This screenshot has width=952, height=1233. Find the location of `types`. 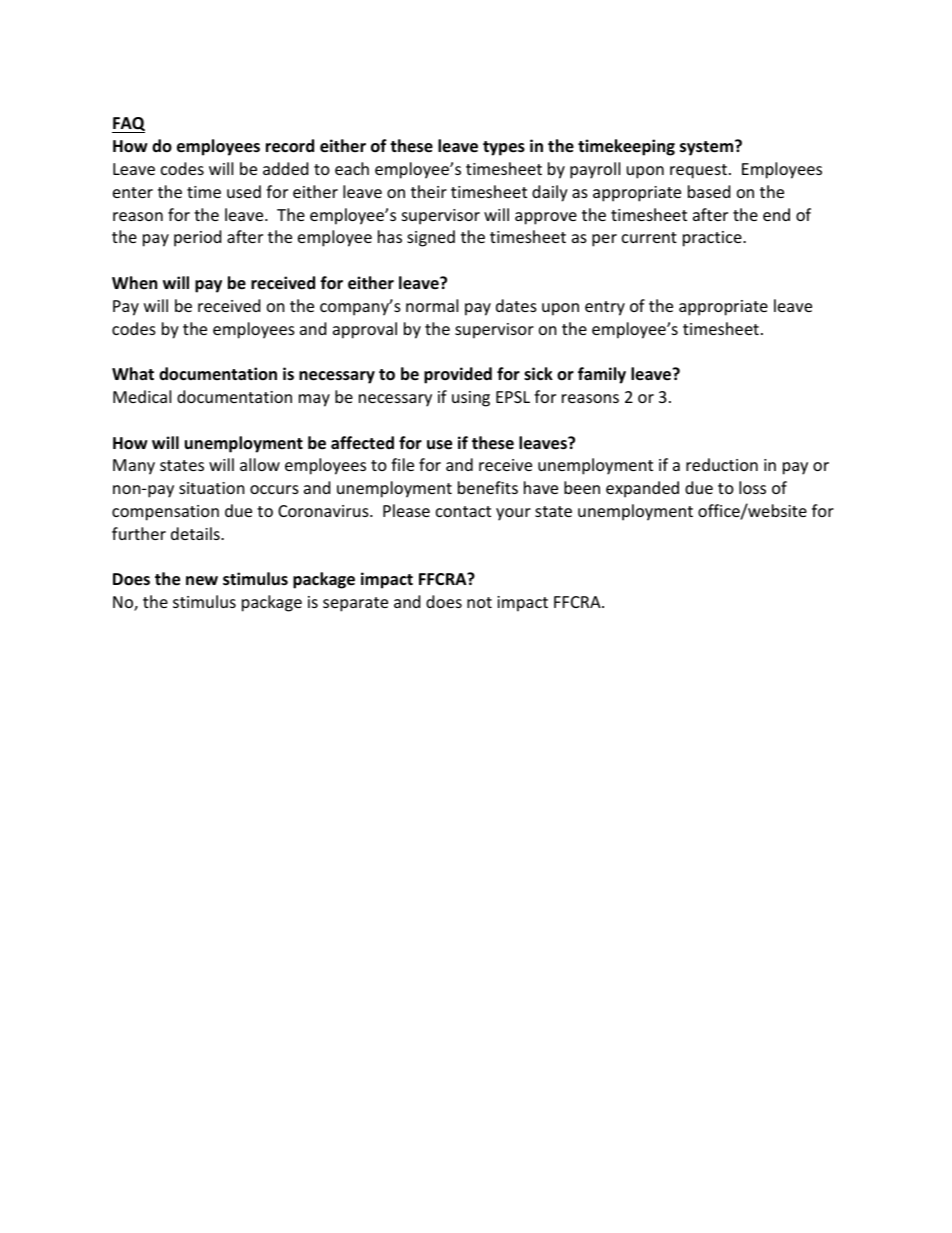

types is located at coordinates (504, 148).
